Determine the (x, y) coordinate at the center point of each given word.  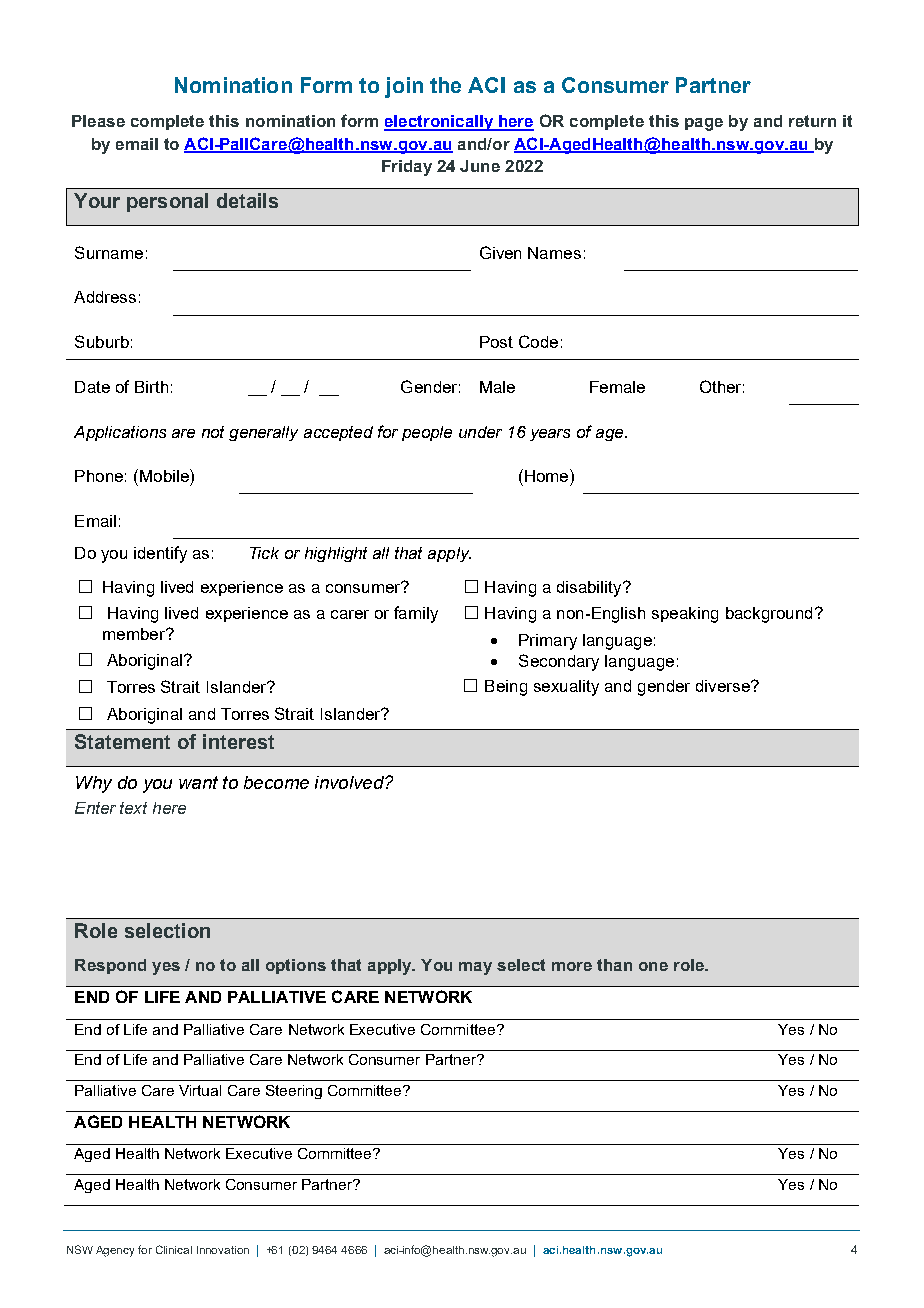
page (704, 124)
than (614, 965)
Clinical (174, 1249)
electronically (440, 123)
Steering (294, 1092)
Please (98, 121)
